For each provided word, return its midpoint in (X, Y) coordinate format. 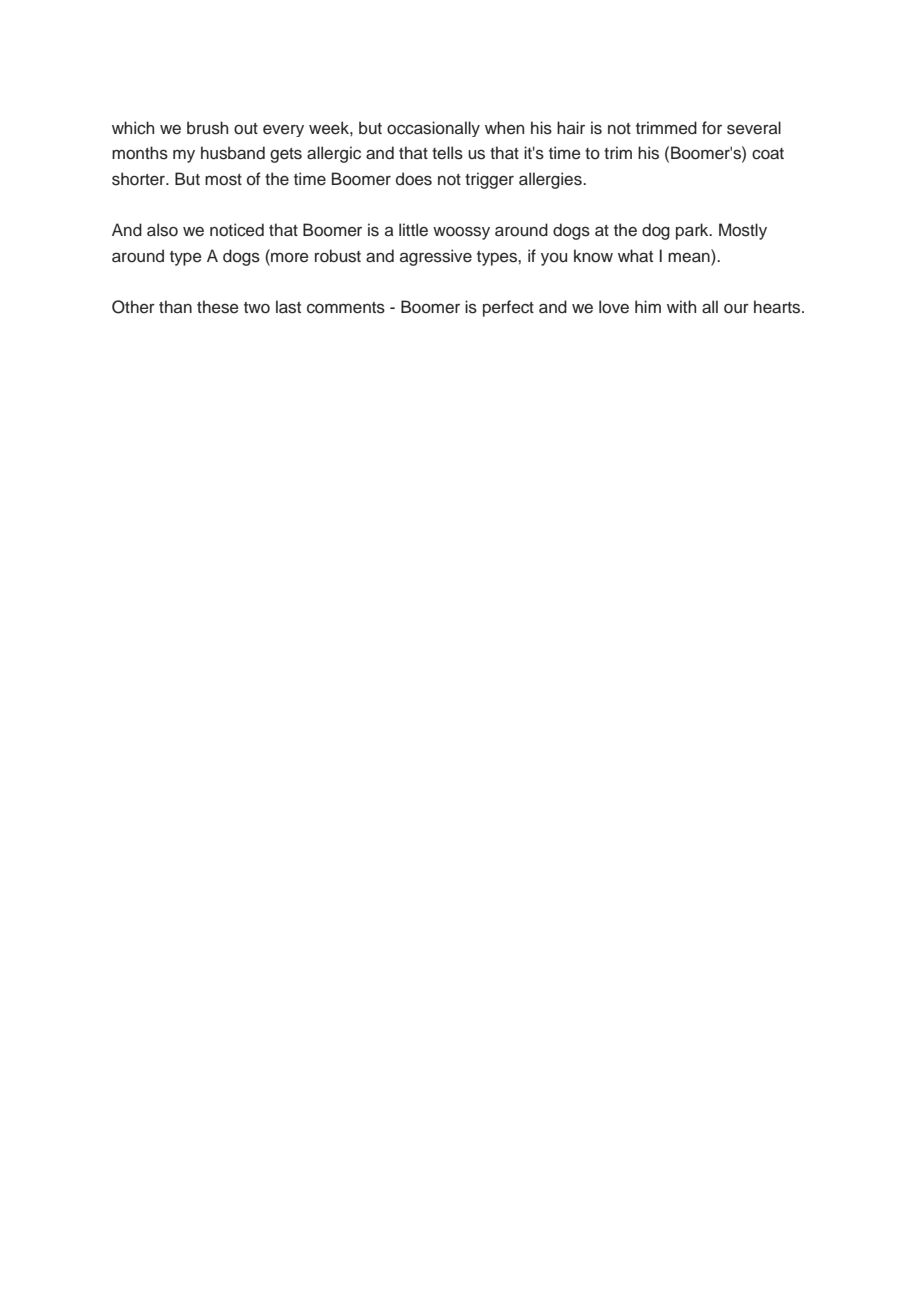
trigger (489, 180)
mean (690, 257)
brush (207, 128)
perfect (508, 308)
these (218, 307)
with (681, 306)
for (712, 128)
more (289, 257)
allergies (551, 180)
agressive (436, 257)
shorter (139, 179)
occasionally (433, 129)
